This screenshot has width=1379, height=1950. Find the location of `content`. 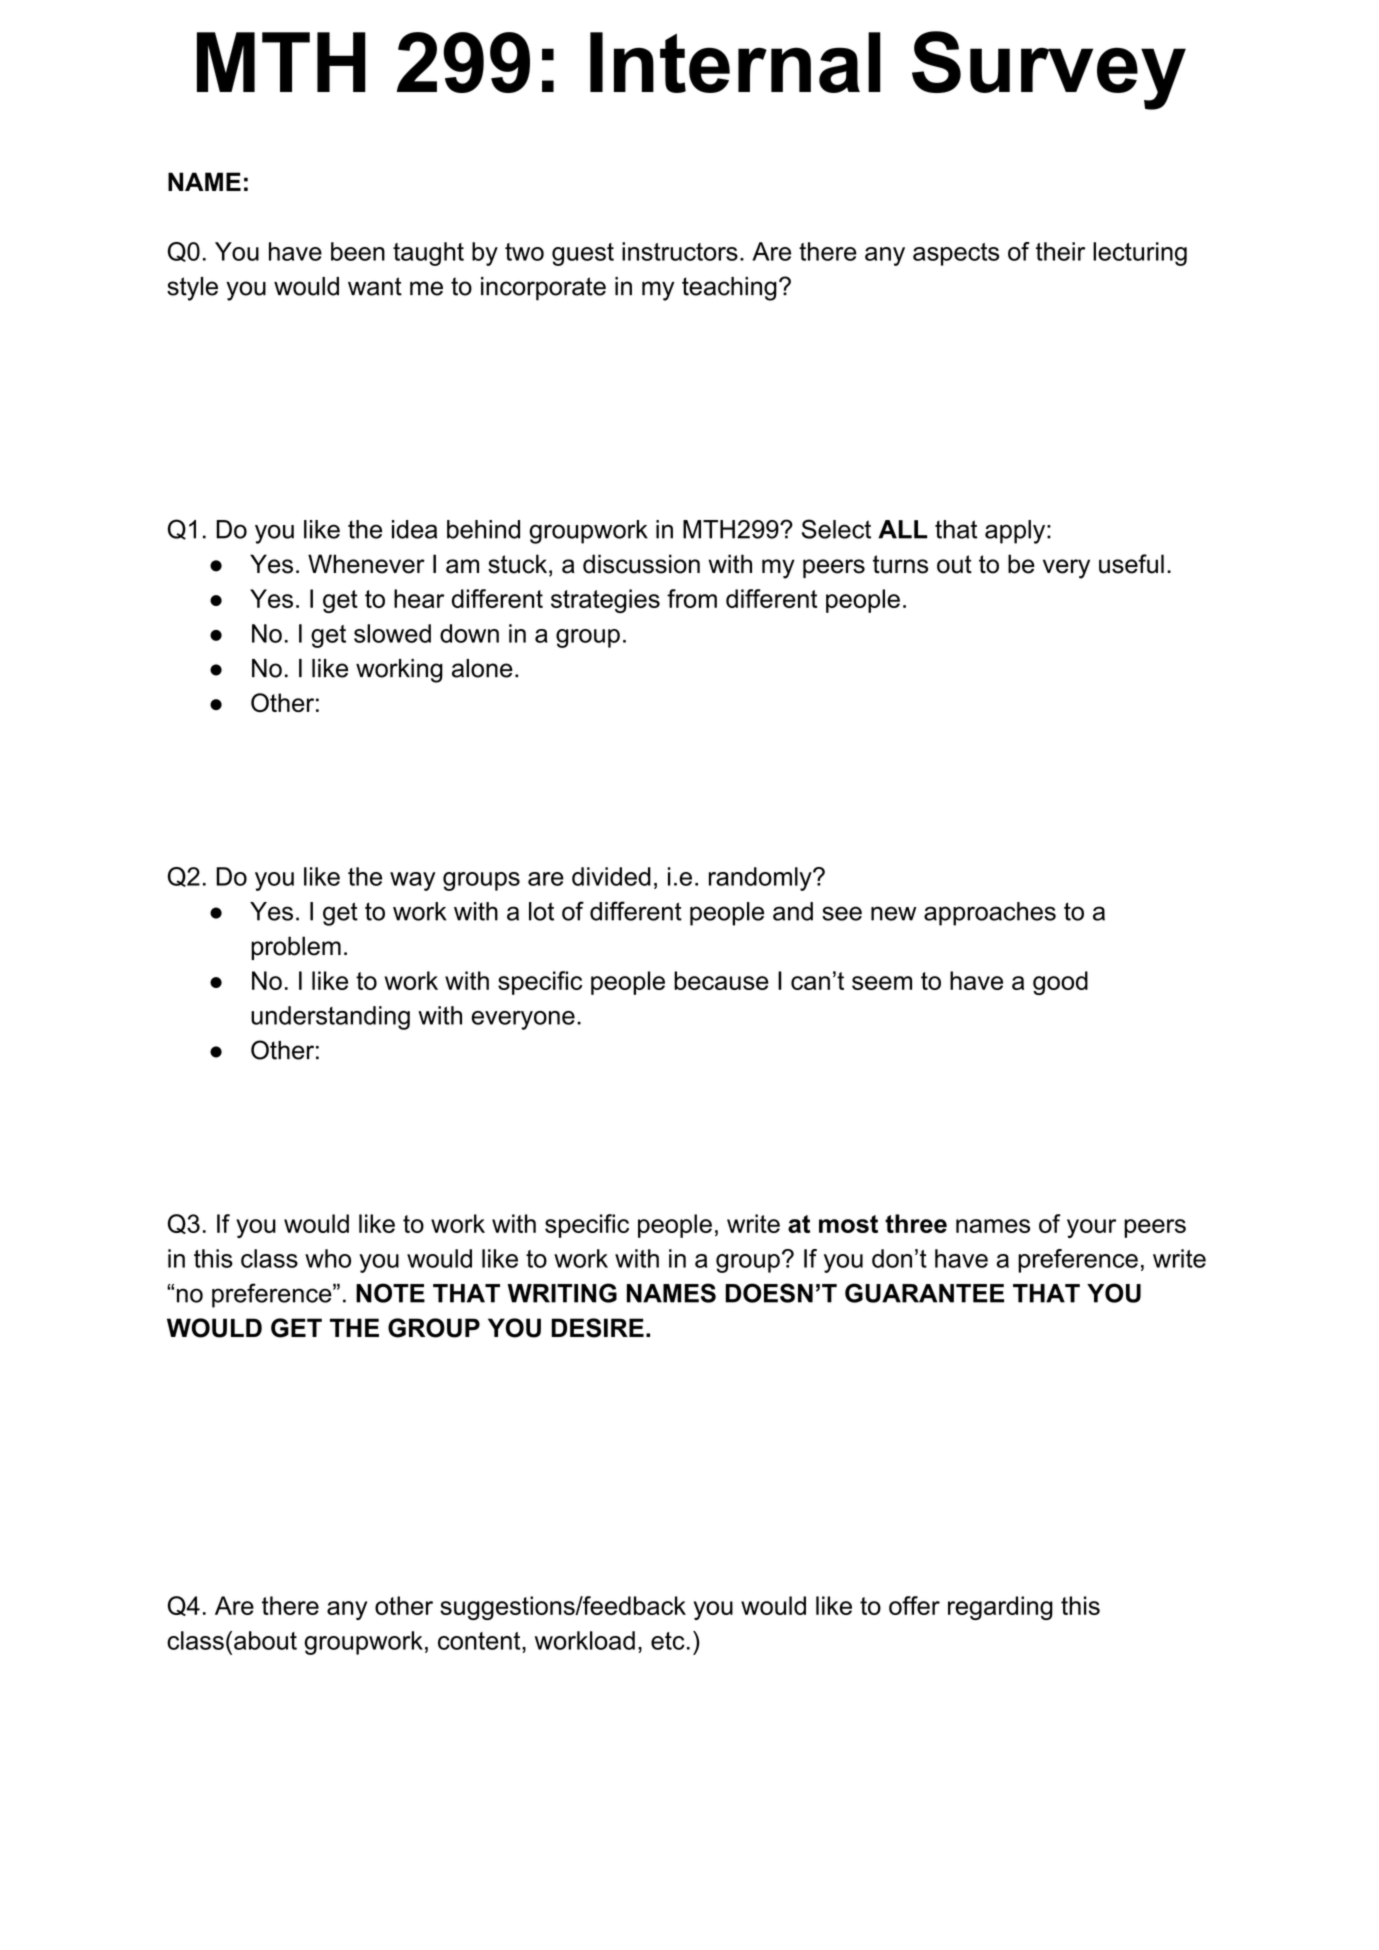

content is located at coordinates (480, 1641).
